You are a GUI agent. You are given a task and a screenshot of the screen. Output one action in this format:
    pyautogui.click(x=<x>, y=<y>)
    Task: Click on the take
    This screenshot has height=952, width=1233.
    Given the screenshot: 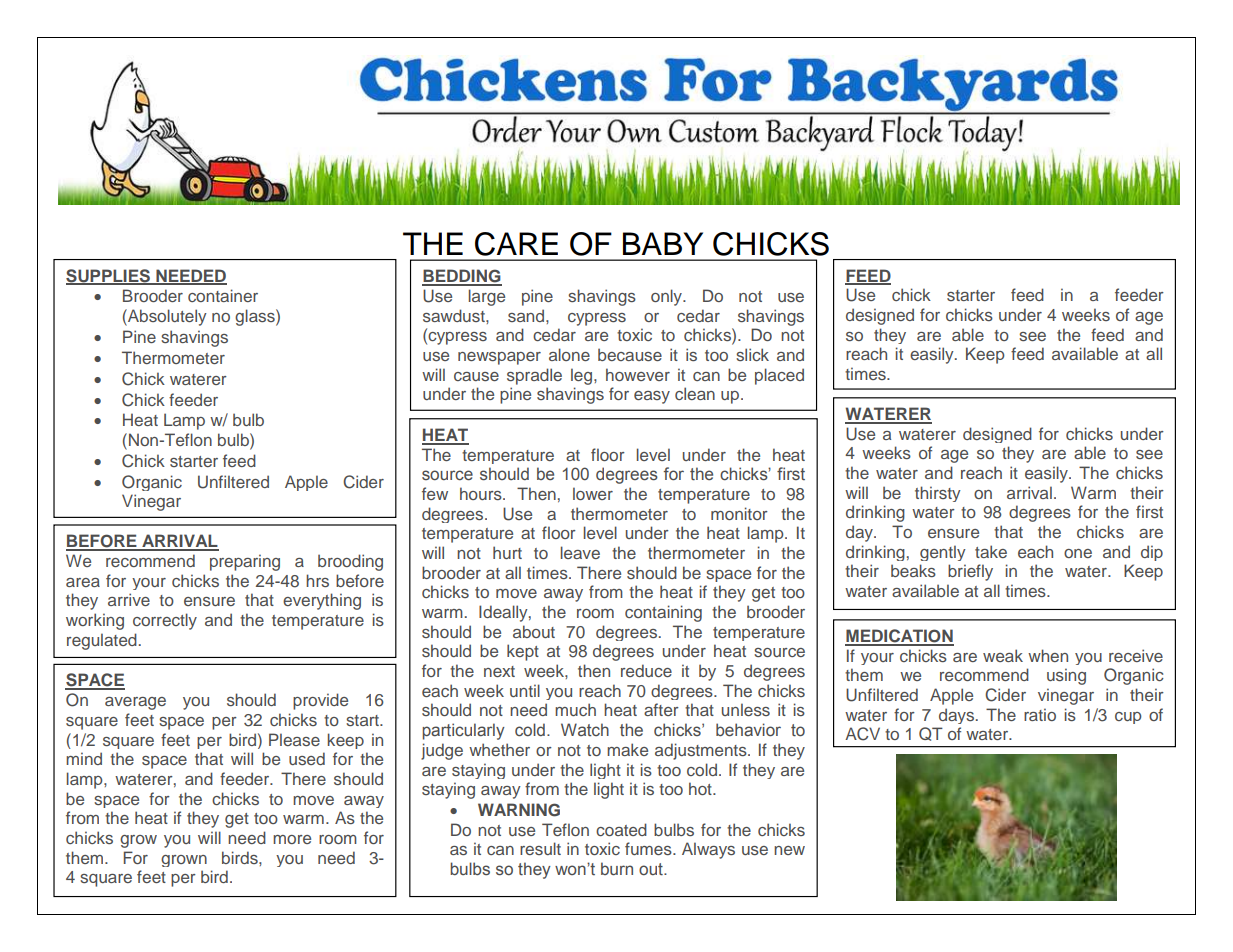 What is the action you would take?
    pyautogui.click(x=991, y=551)
